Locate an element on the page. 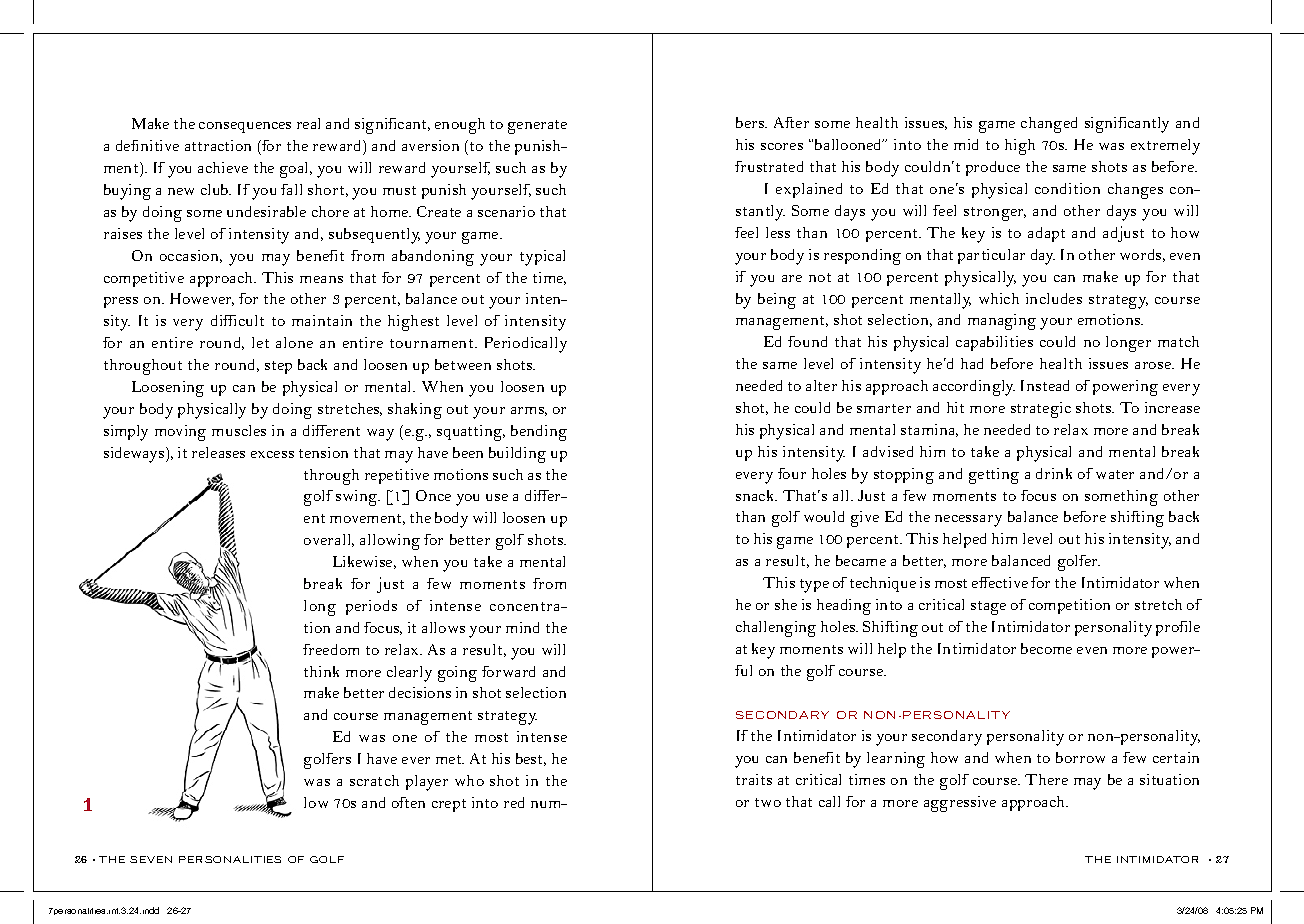 The image size is (1304, 924). drink is located at coordinates (1054, 473).
